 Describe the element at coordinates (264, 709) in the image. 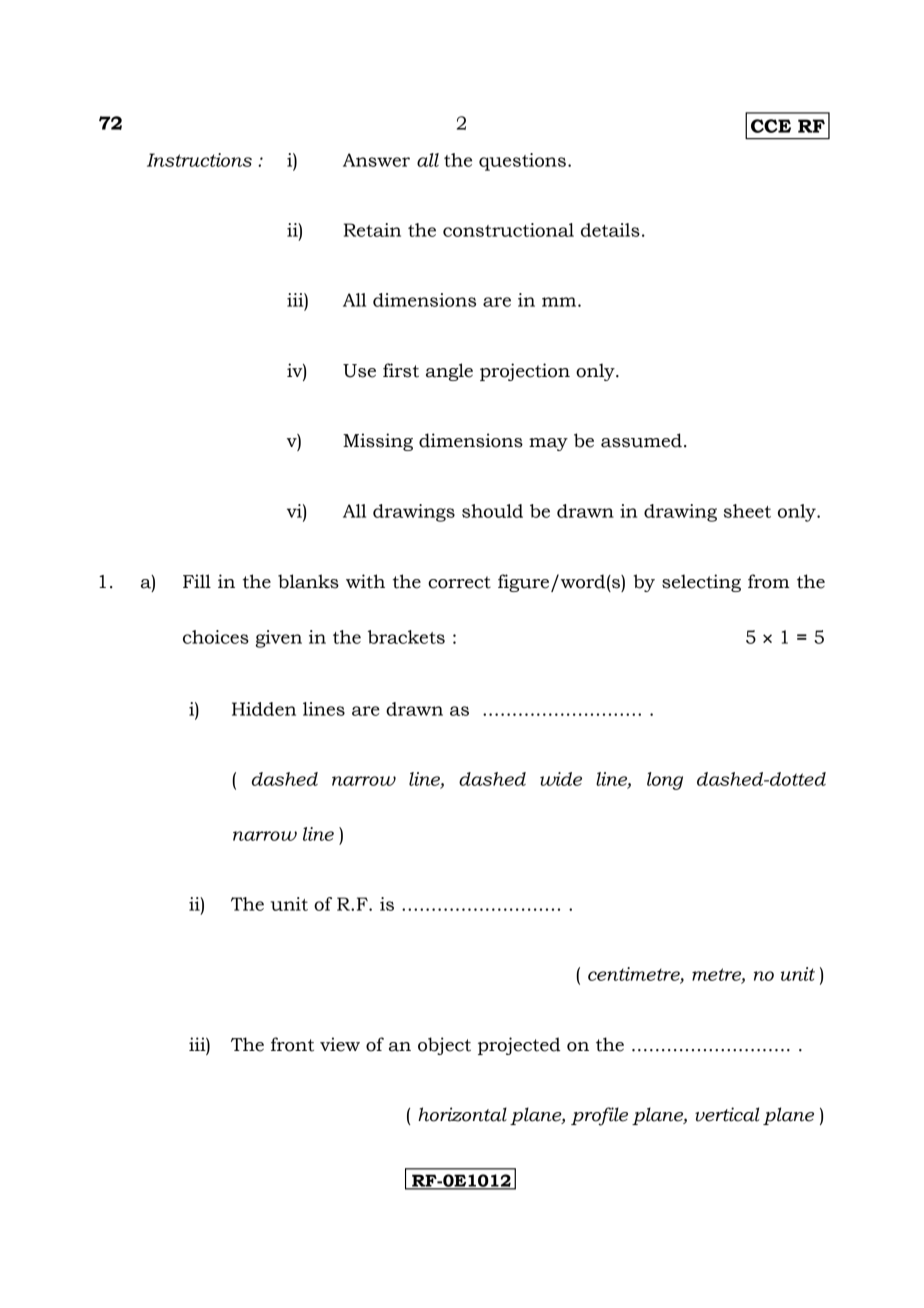

I see `Hidden` at that location.
